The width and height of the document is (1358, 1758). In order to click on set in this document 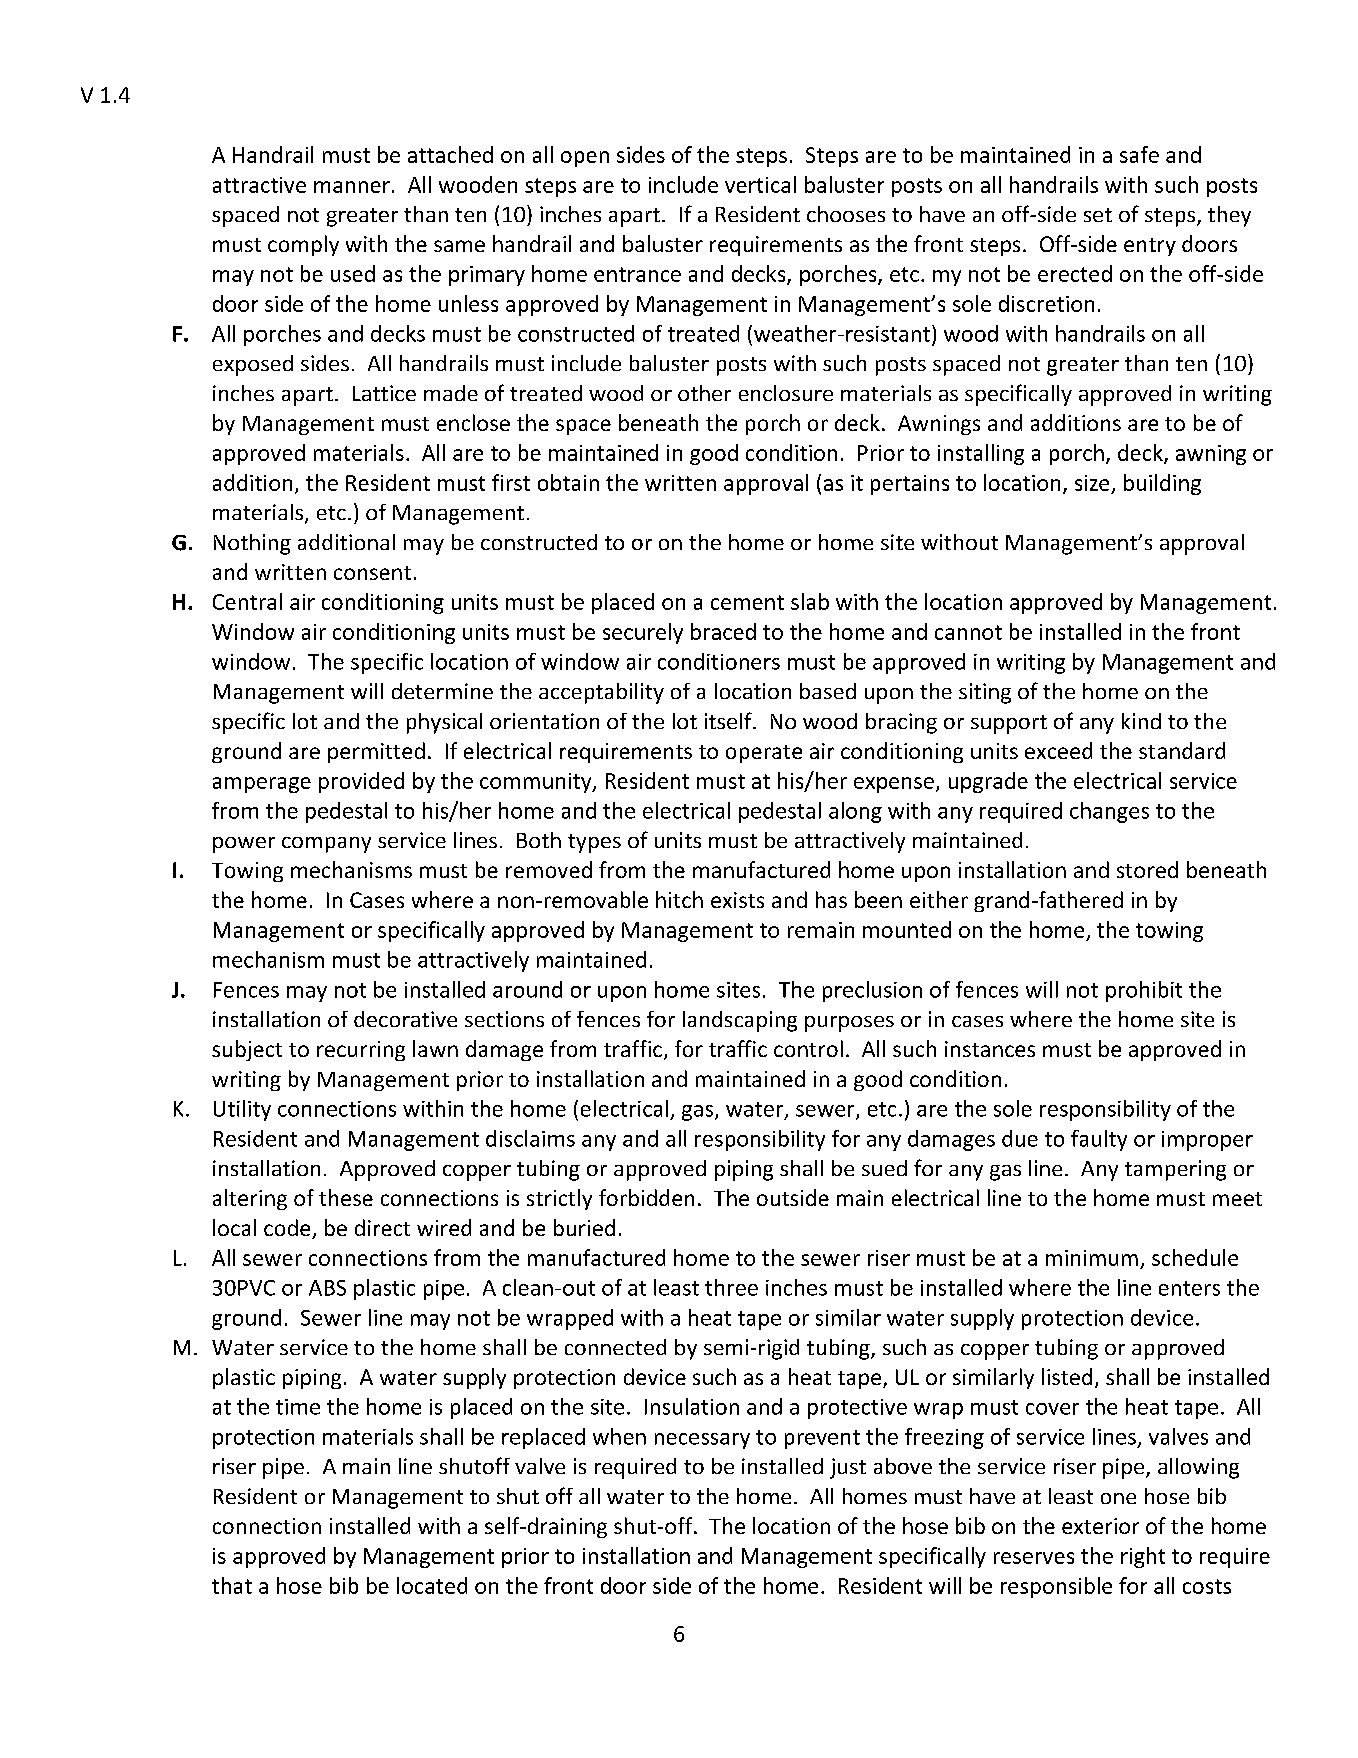, I will do `click(1098, 215)`.
